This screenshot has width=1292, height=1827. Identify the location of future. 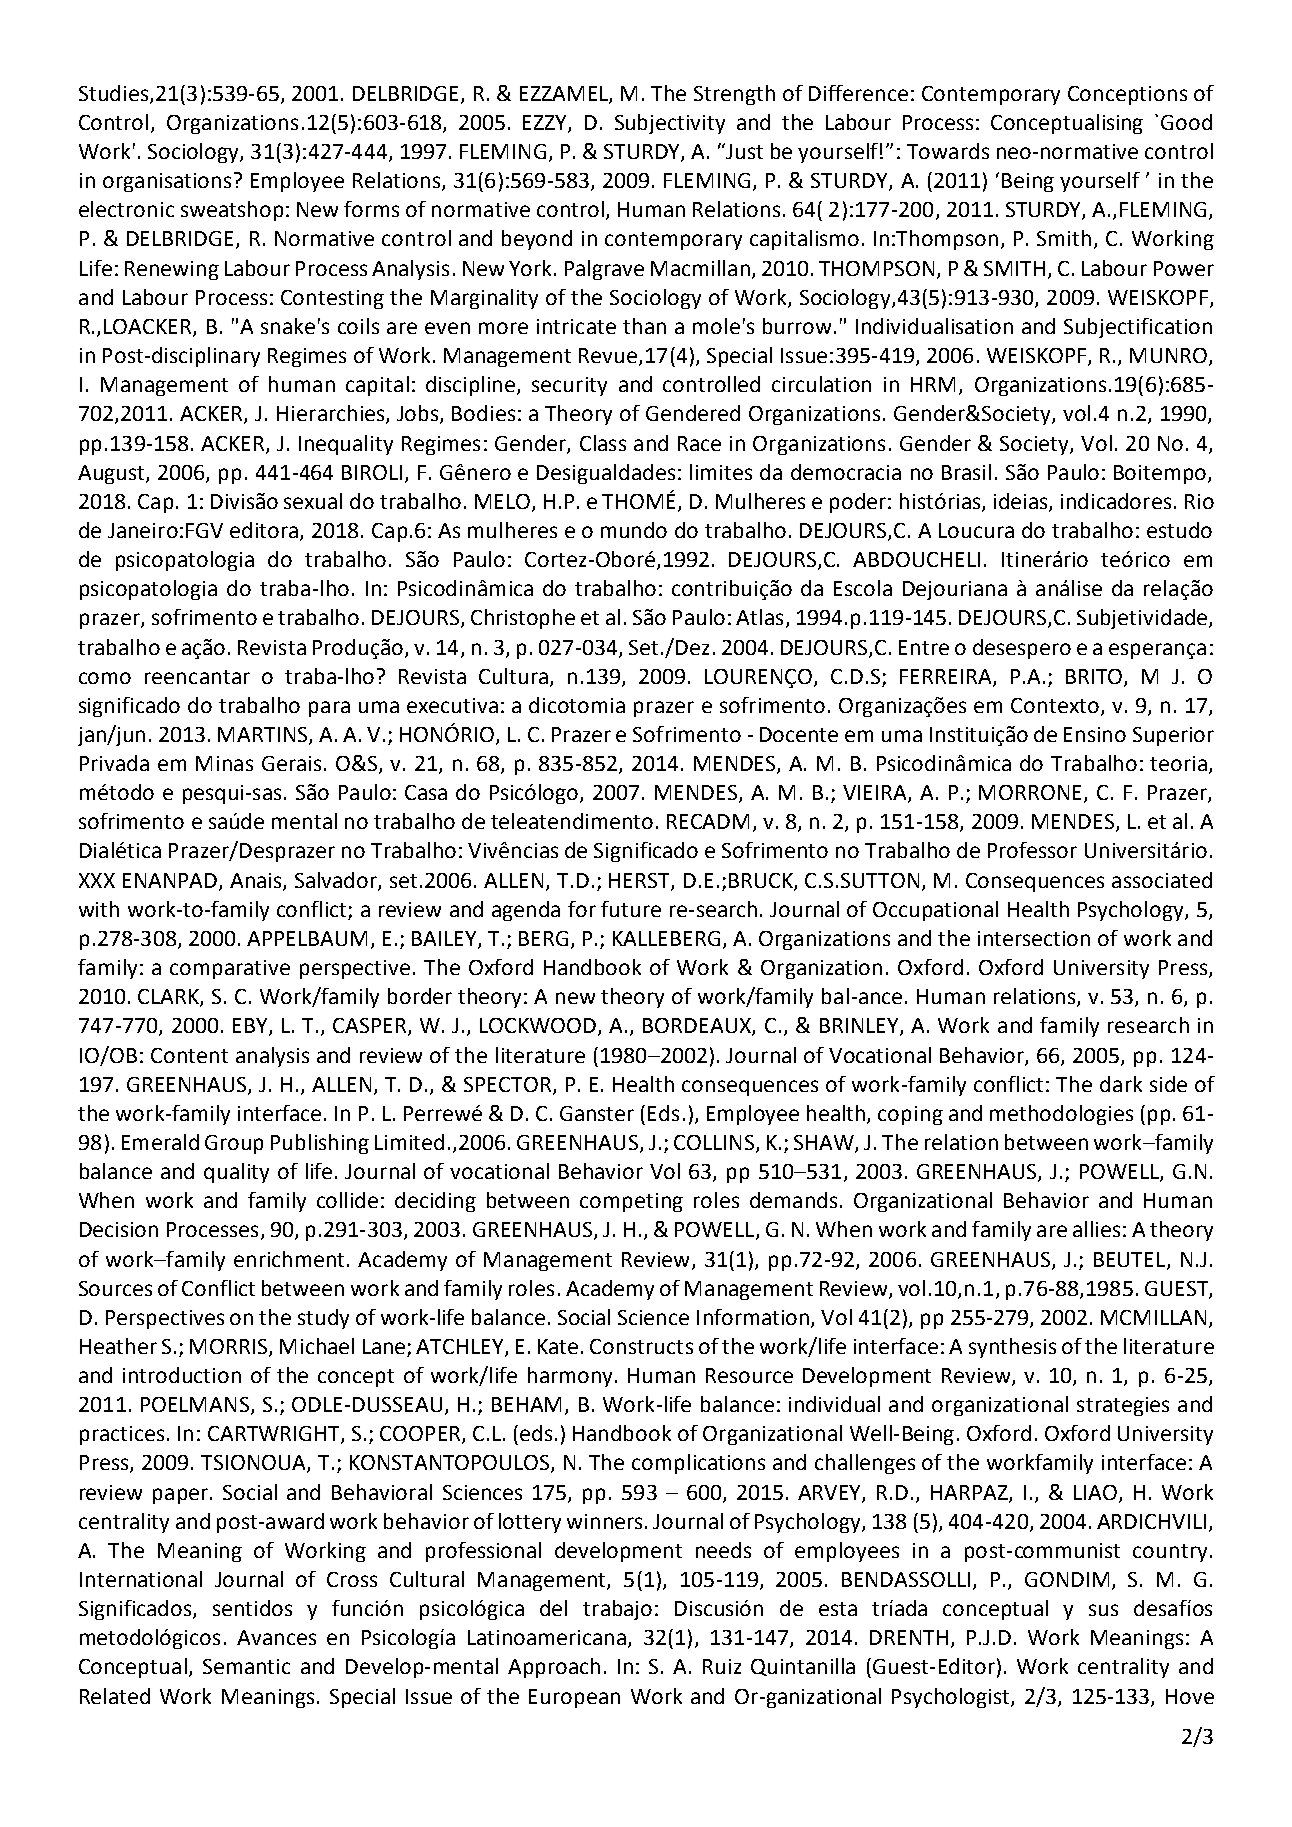
(631, 909).
